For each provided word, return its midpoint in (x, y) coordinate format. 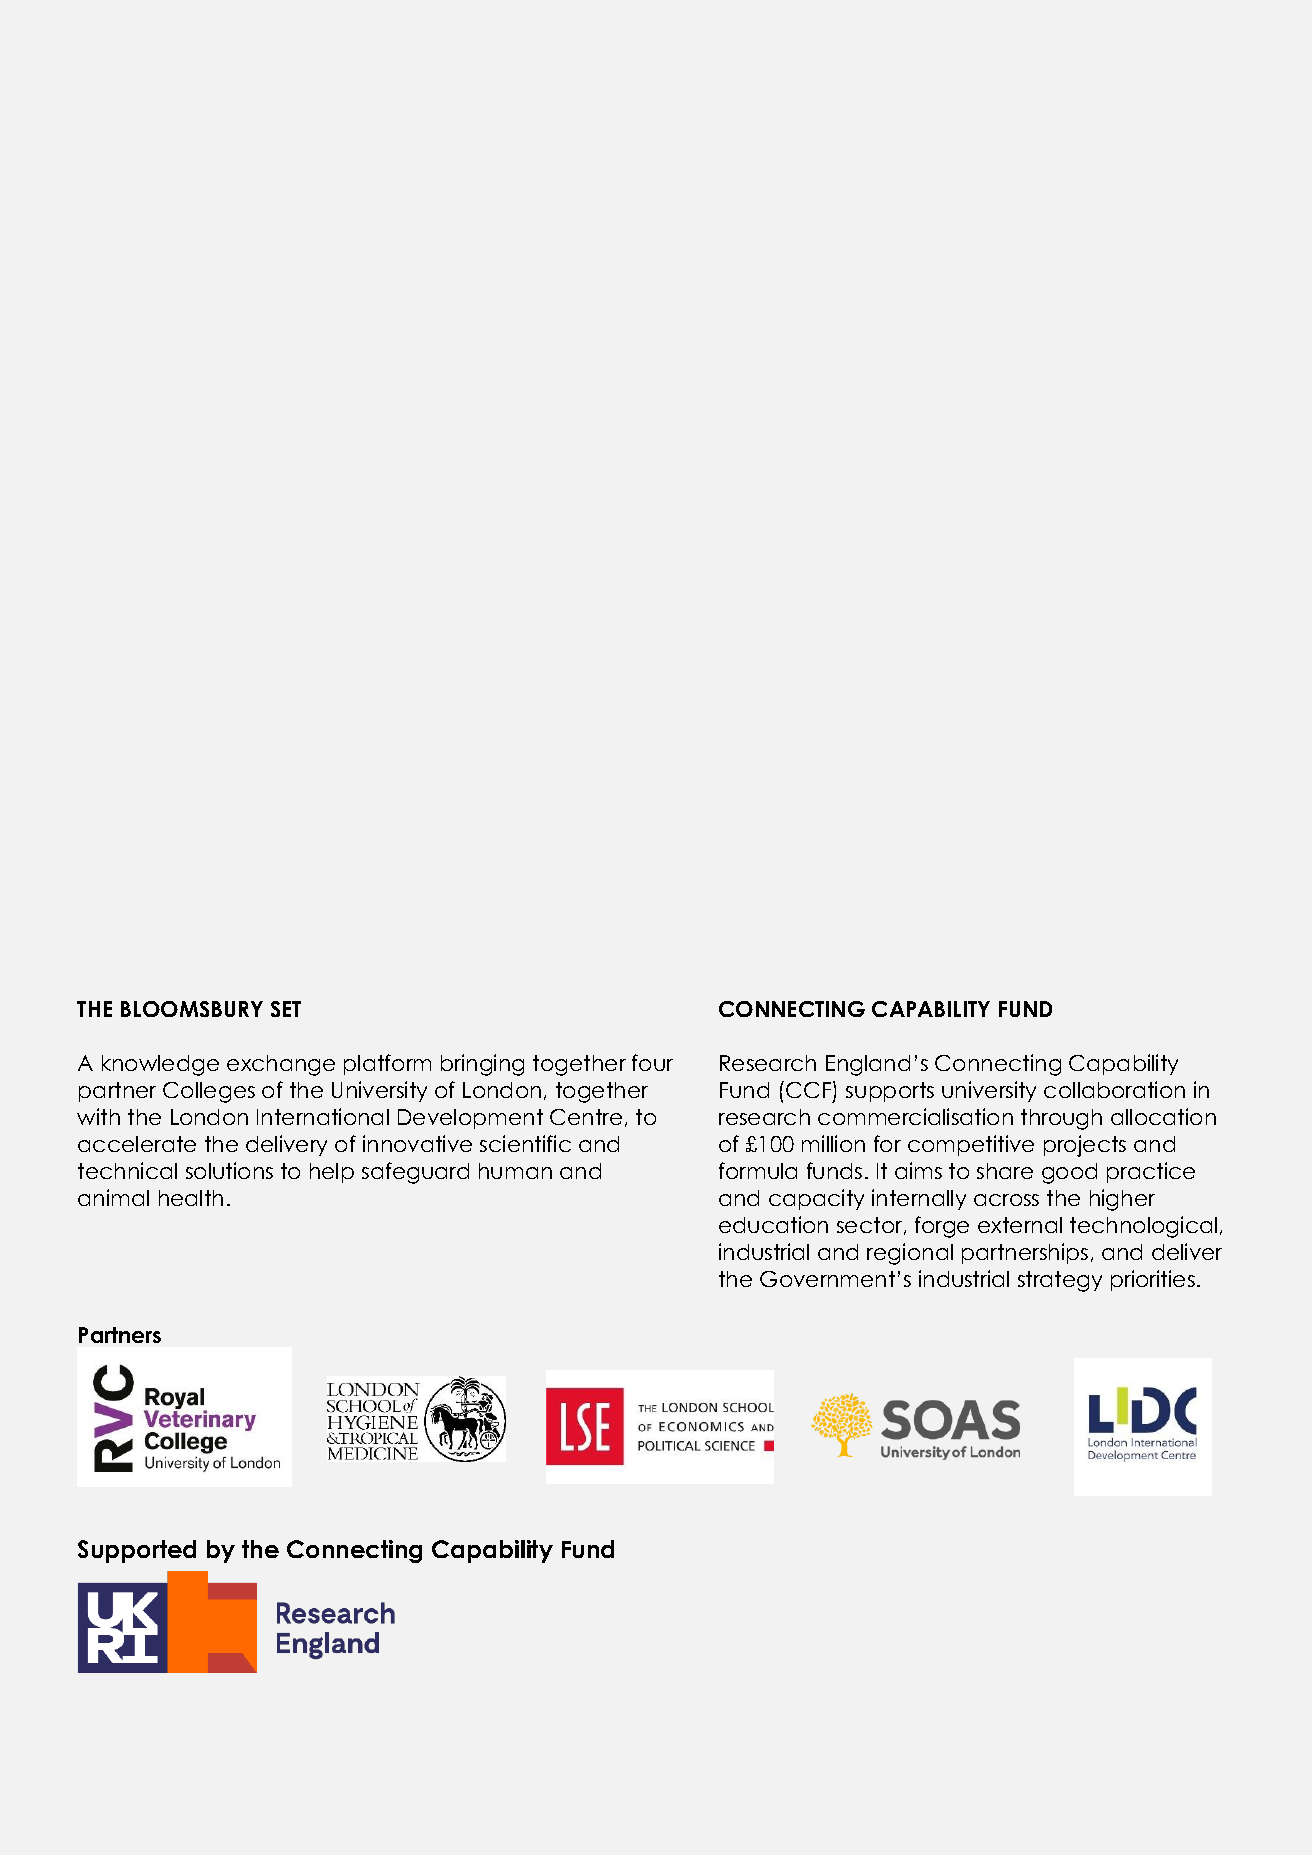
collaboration (1114, 1089)
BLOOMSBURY (192, 1009)
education (773, 1224)
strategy (1060, 1281)
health (191, 1198)
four (652, 1062)
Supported (137, 1551)
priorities (1153, 1280)
